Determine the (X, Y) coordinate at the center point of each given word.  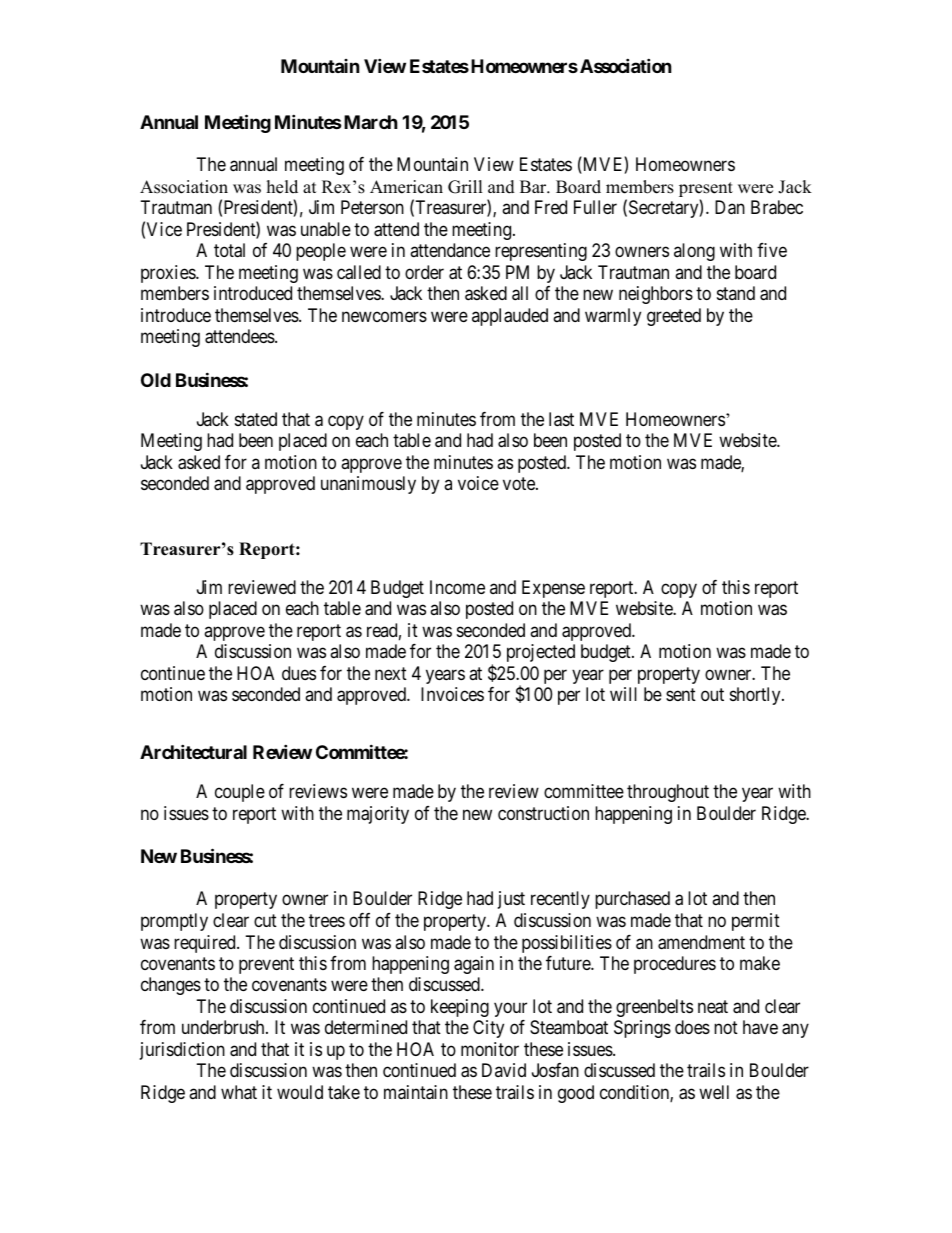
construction (543, 813)
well (714, 1092)
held (282, 187)
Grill (465, 187)
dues (299, 673)
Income (457, 587)
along (694, 252)
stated (256, 419)
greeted (674, 317)
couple (240, 793)
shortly (756, 696)
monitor (490, 1049)
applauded (510, 317)
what (239, 1092)
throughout (668, 793)
